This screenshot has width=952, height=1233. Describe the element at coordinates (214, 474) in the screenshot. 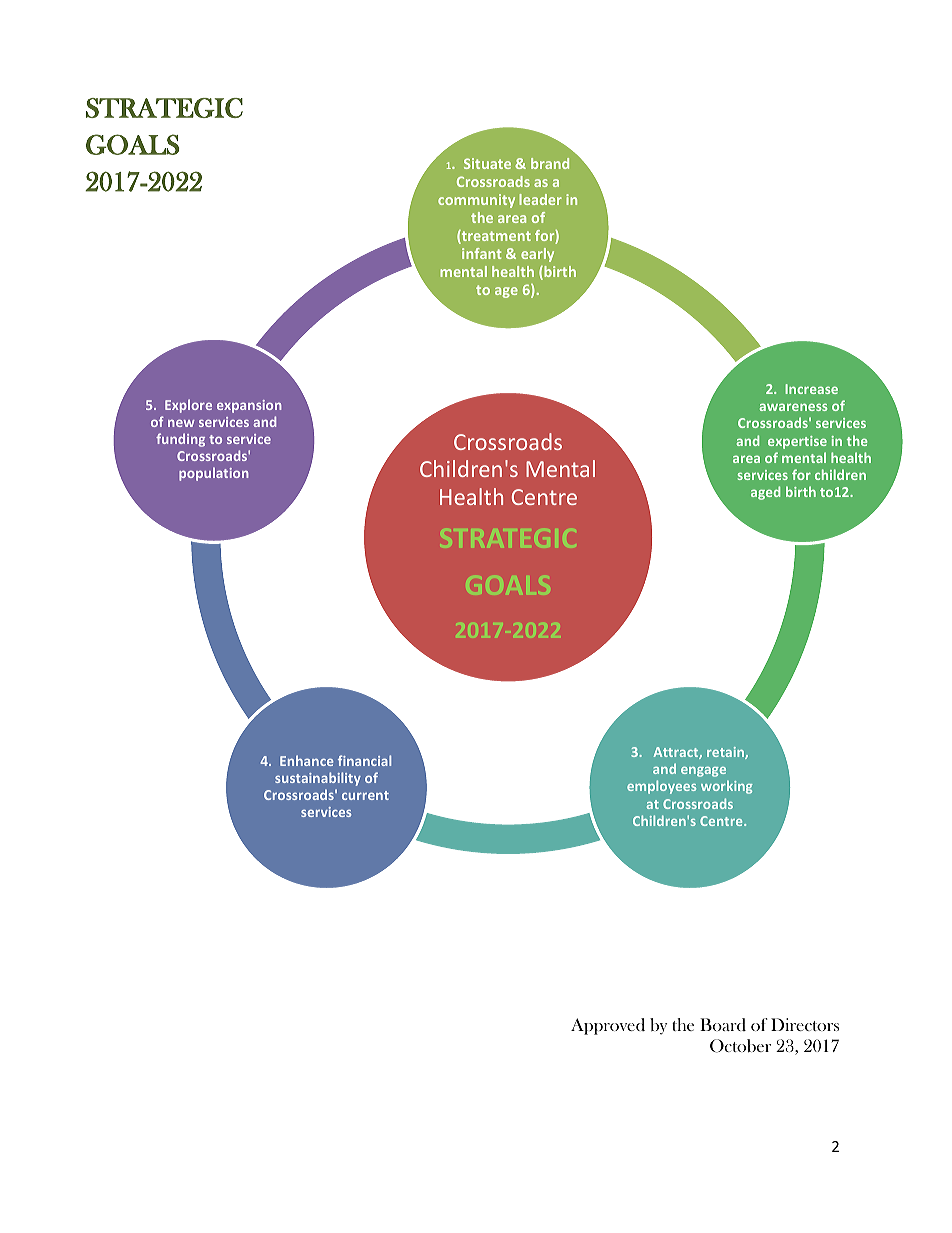

I see `population` at that location.
